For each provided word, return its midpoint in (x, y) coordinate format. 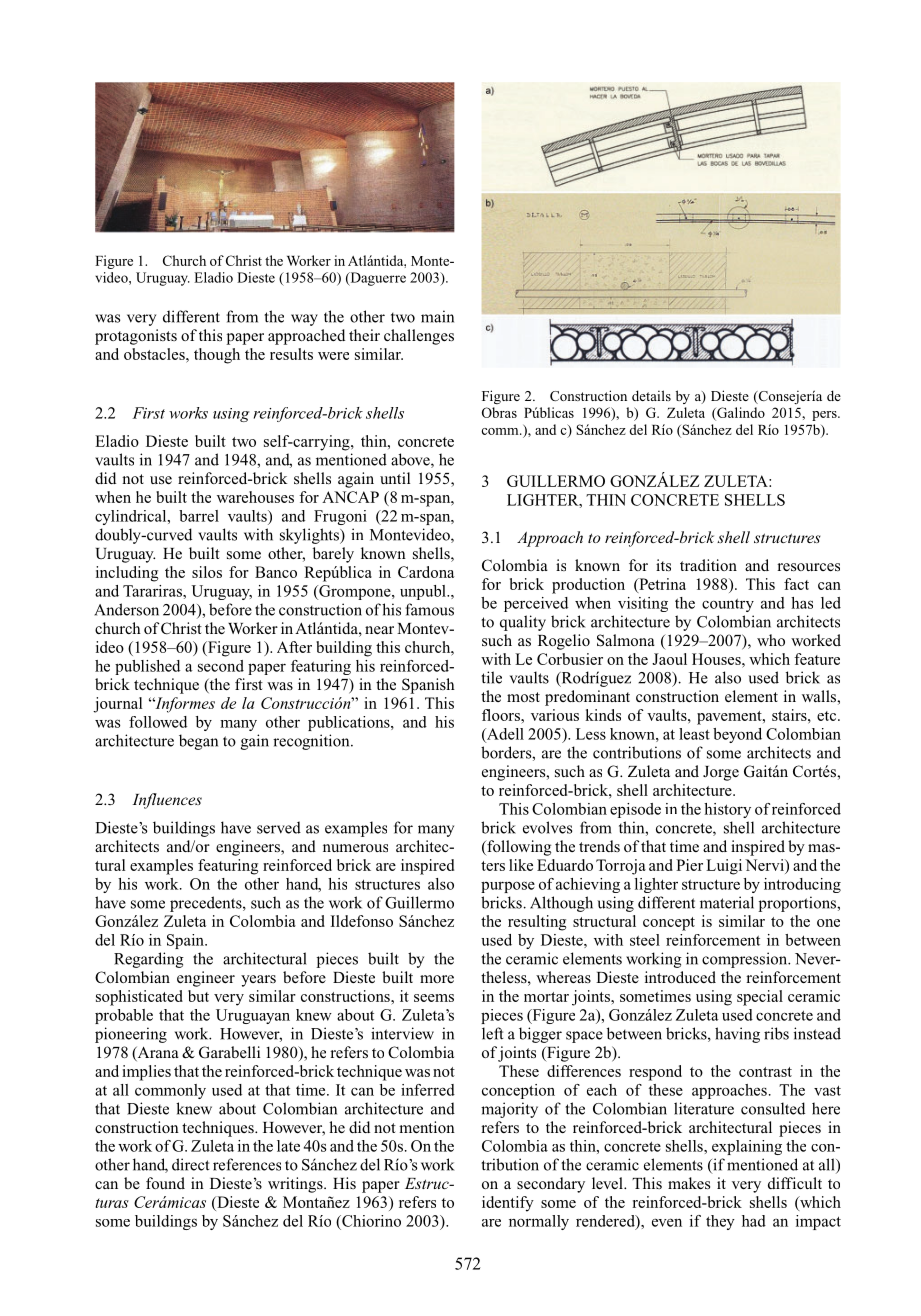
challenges (419, 337)
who (771, 640)
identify (508, 1204)
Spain (186, 941)
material (727, 902)
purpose (508, 887)
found (165, 1183)
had (754, 1221)
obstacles (155, 354)
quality (523, 623)
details (651, 395)
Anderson (126, 609)
